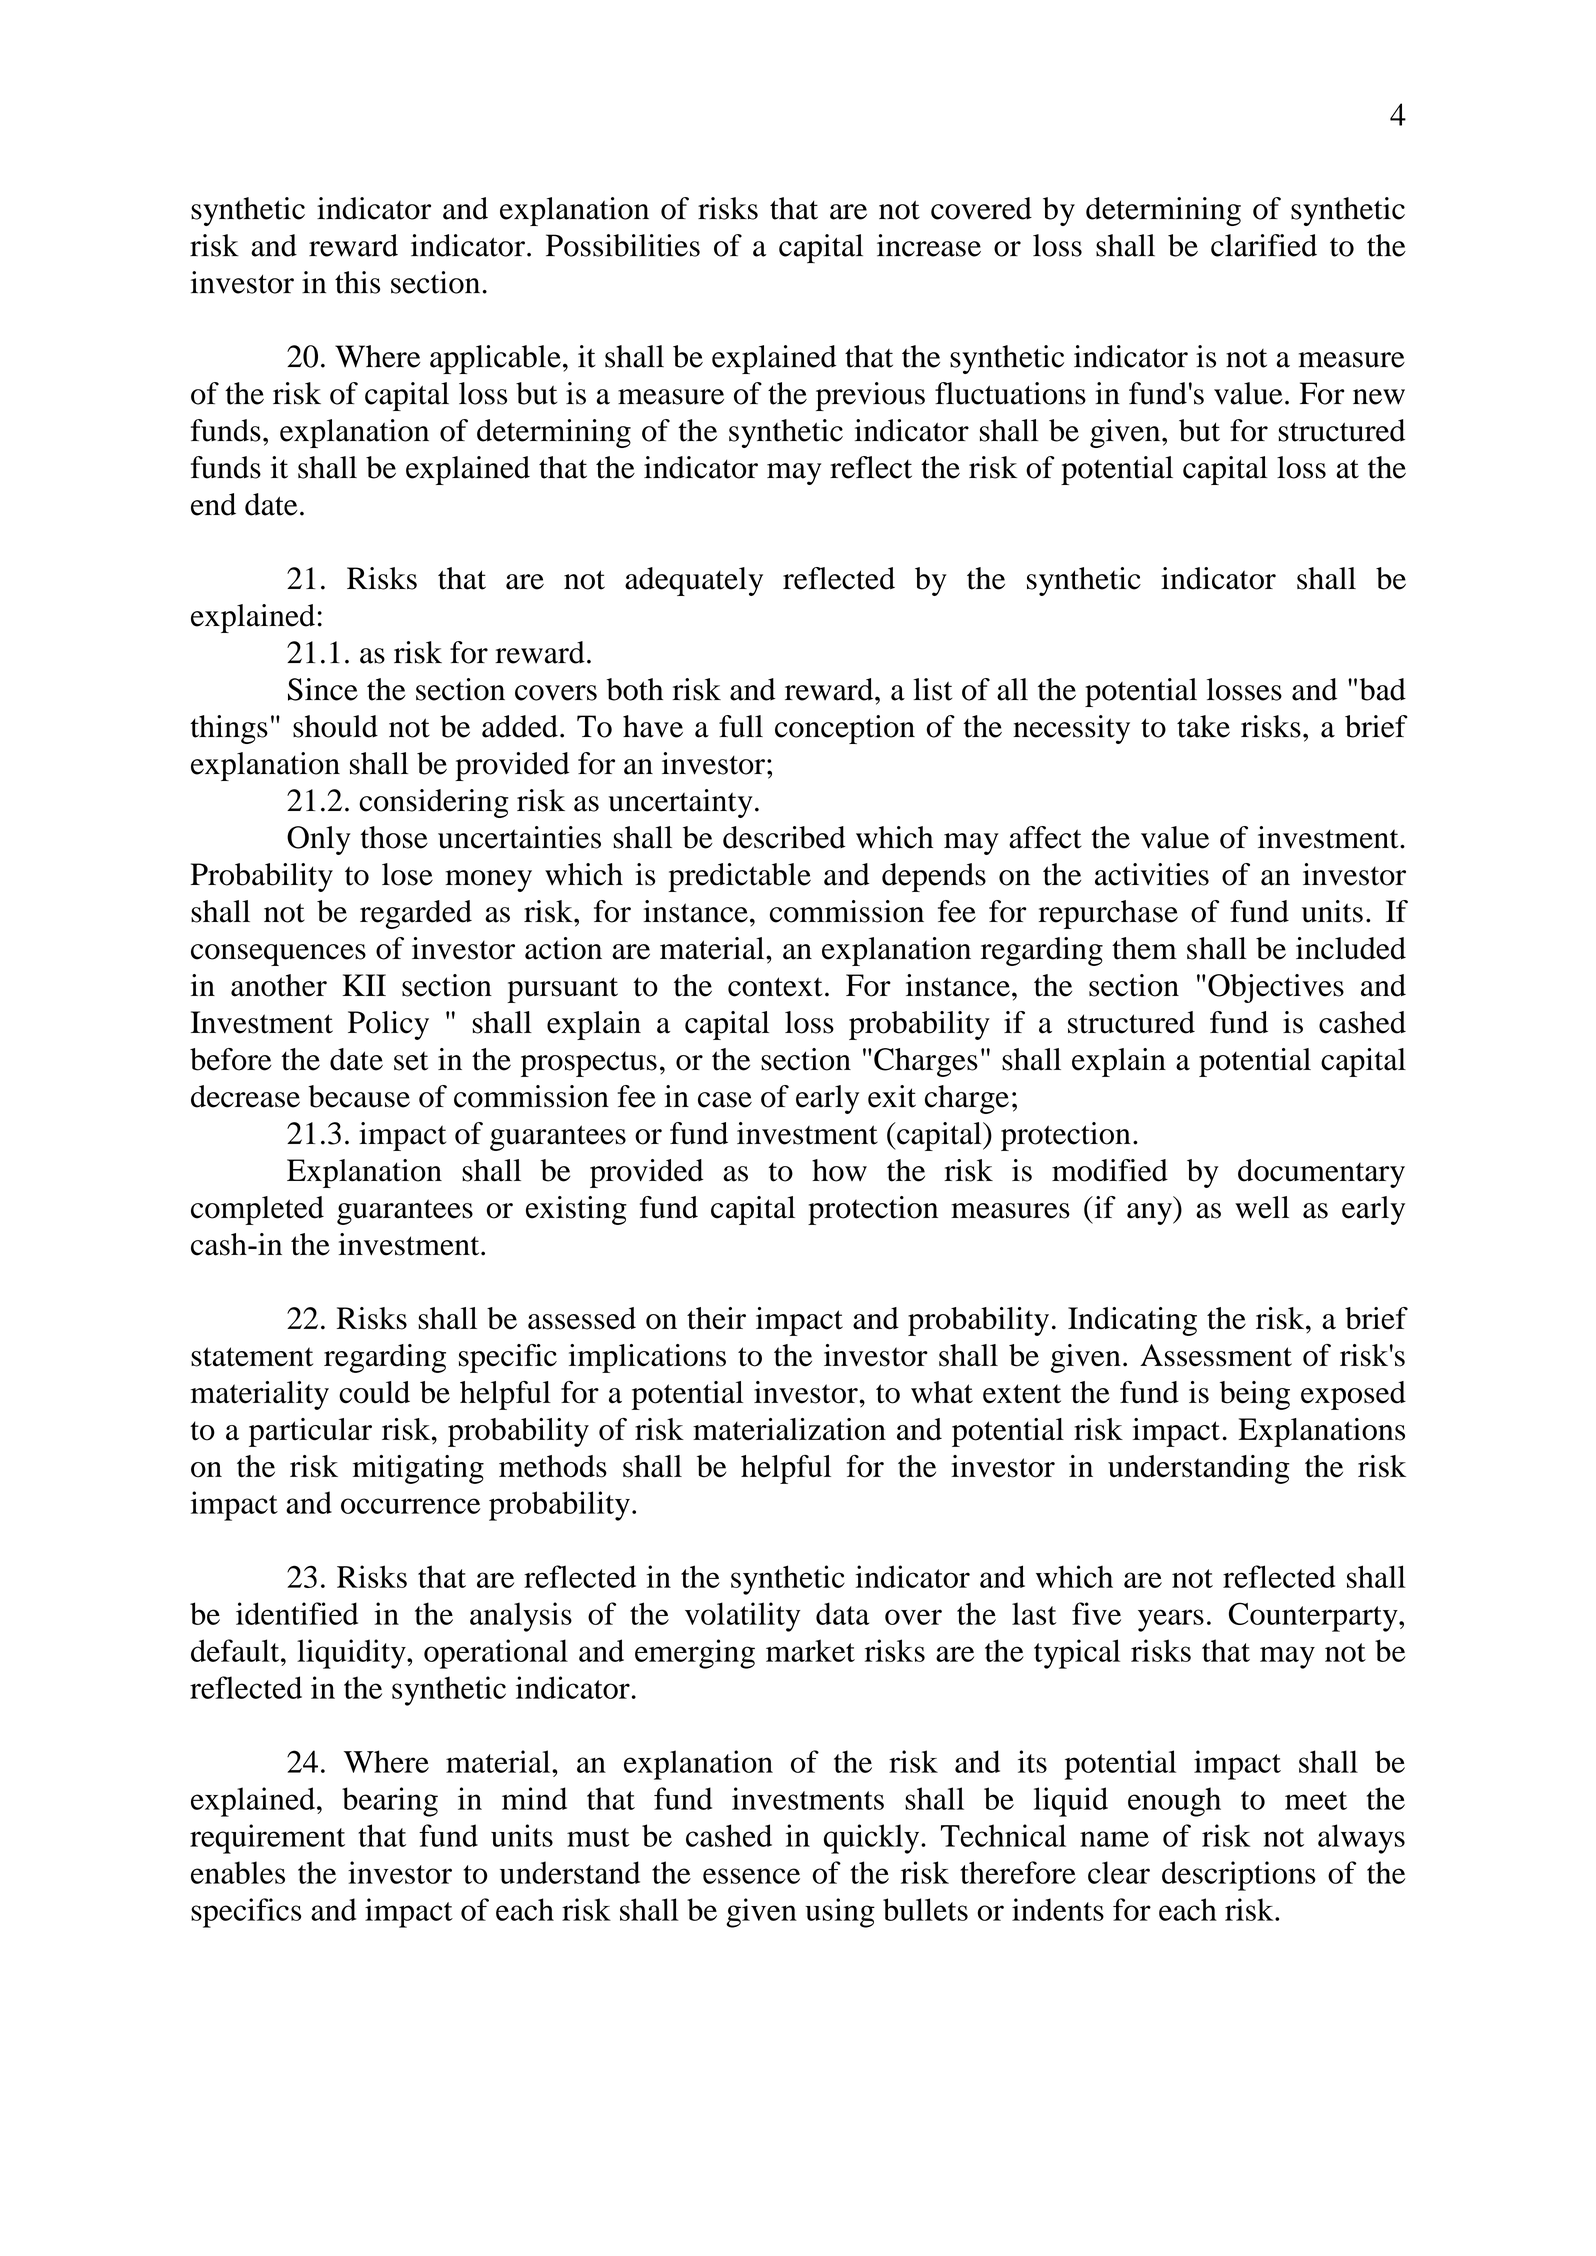 The width and height of the image is (1596, 2256). I want to click on case, so click(725, 1100).
